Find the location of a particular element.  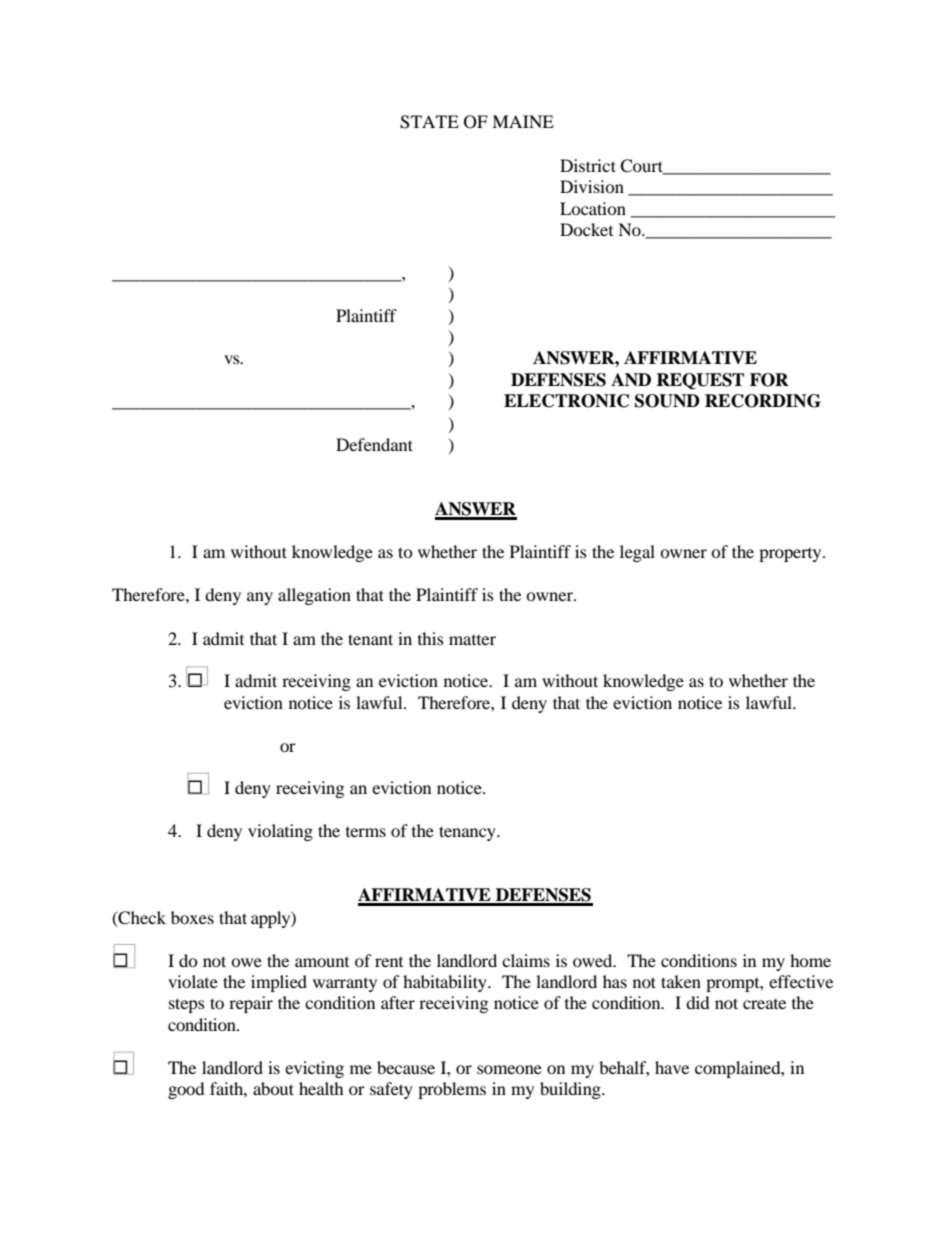

property is located at coordinates (791, 555).
